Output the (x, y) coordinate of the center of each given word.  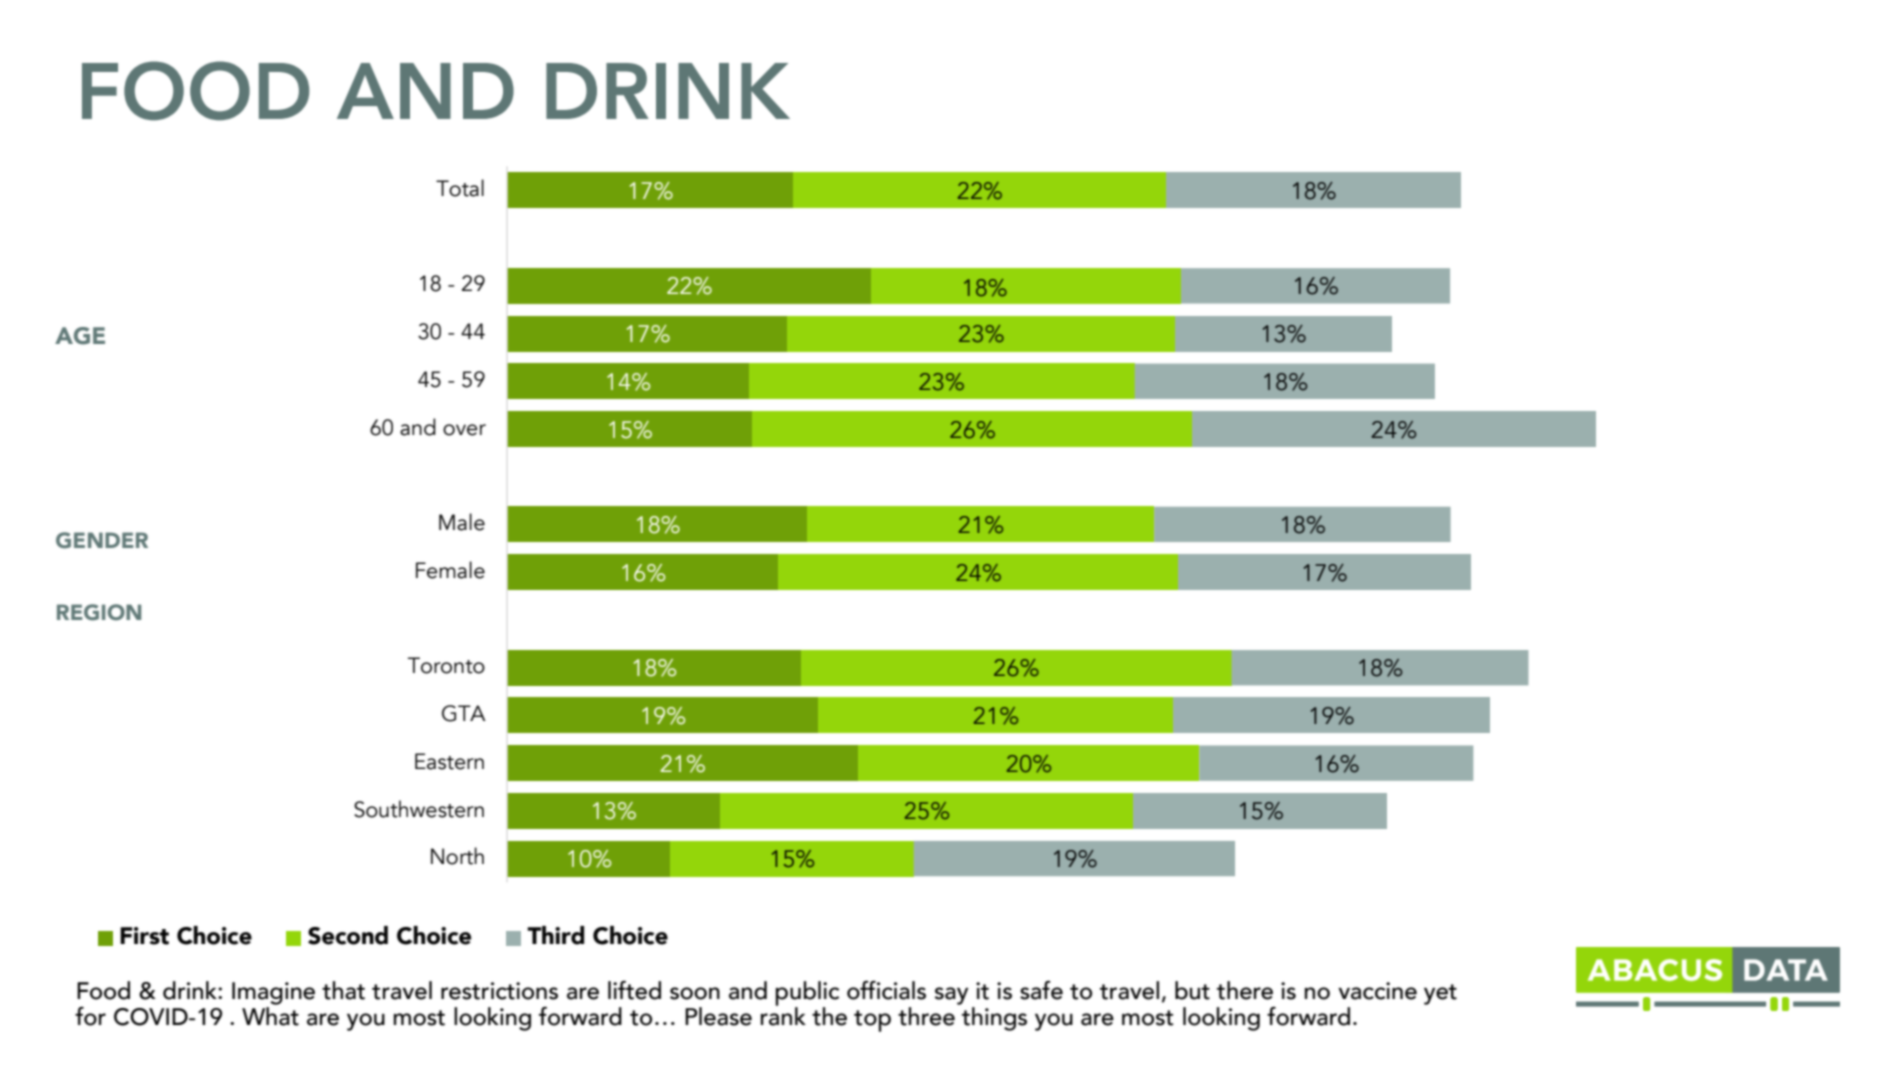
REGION (99, 612)
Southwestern (419, 809)
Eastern (449, 761)
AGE (80, 336)
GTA (464, 713)
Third (555, 935)
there (1245, 990)
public (807, 994)
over (464, 430)
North (457, 856)
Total (460, 188)
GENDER (102, 540)
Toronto (446, 665)
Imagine (273, 993)
